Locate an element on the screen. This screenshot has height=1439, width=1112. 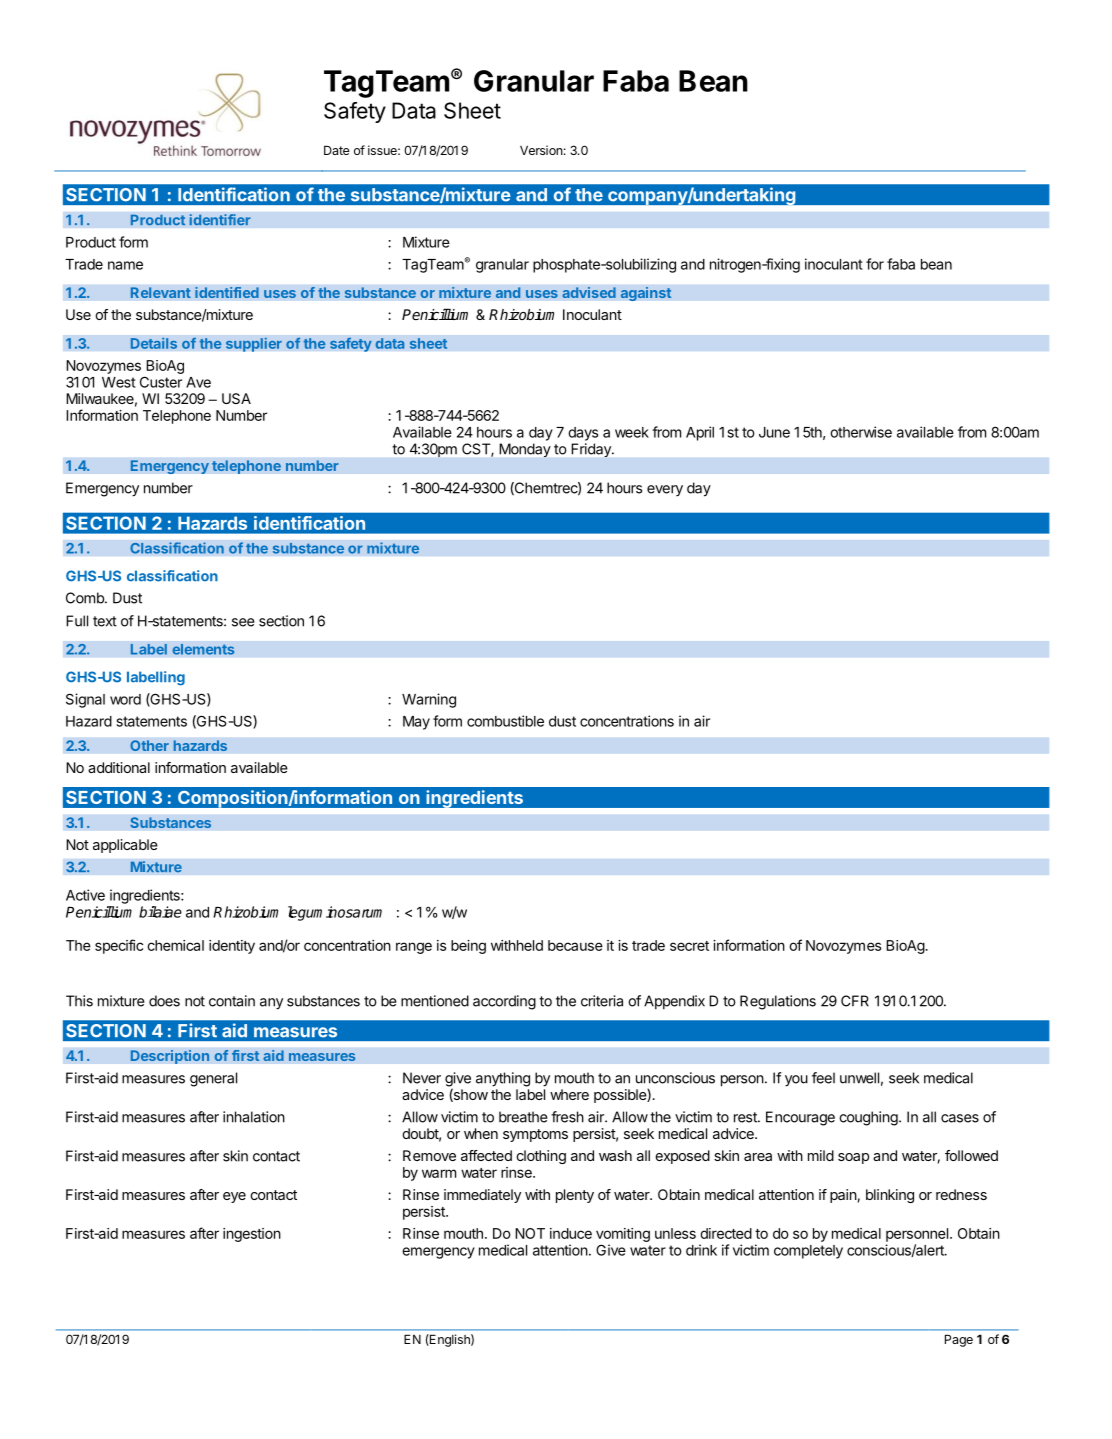
against is located at coordinates (646, 294).
